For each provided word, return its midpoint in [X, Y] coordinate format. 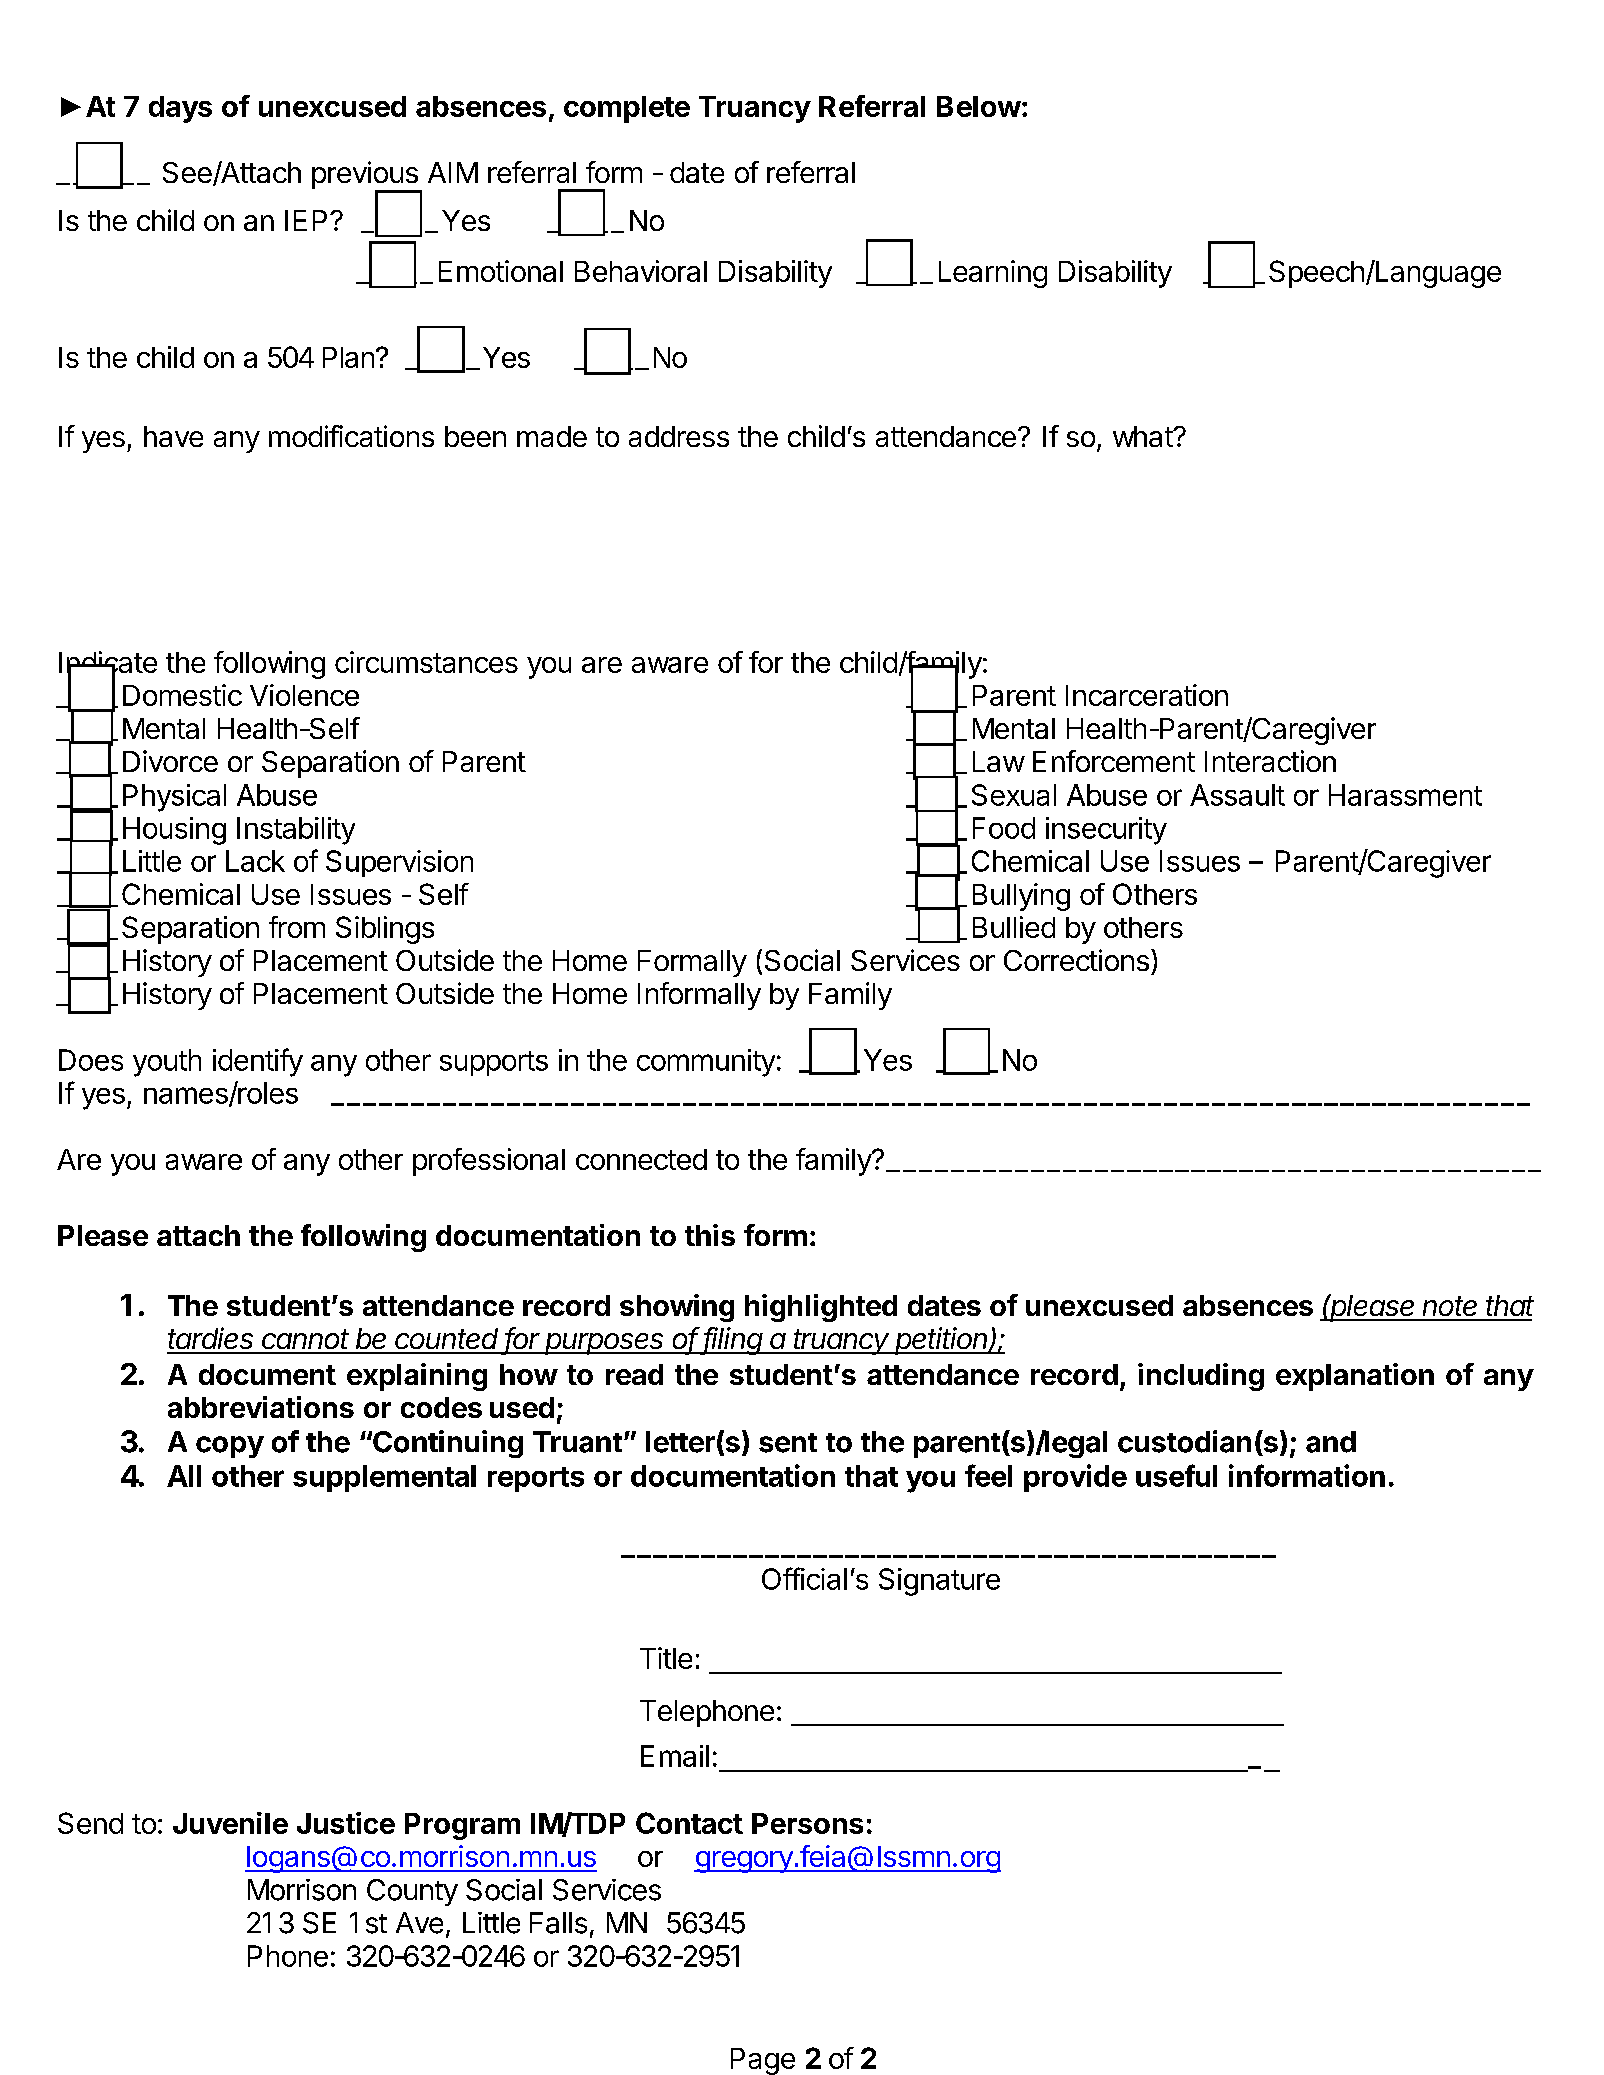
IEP [308, 220]
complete [627, 109]
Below [979, 106]
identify [258, 1062]
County [412, 1892]
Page [763, 2061]
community [706, 1063]
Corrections [1076, 960]
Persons [807, 1823]
